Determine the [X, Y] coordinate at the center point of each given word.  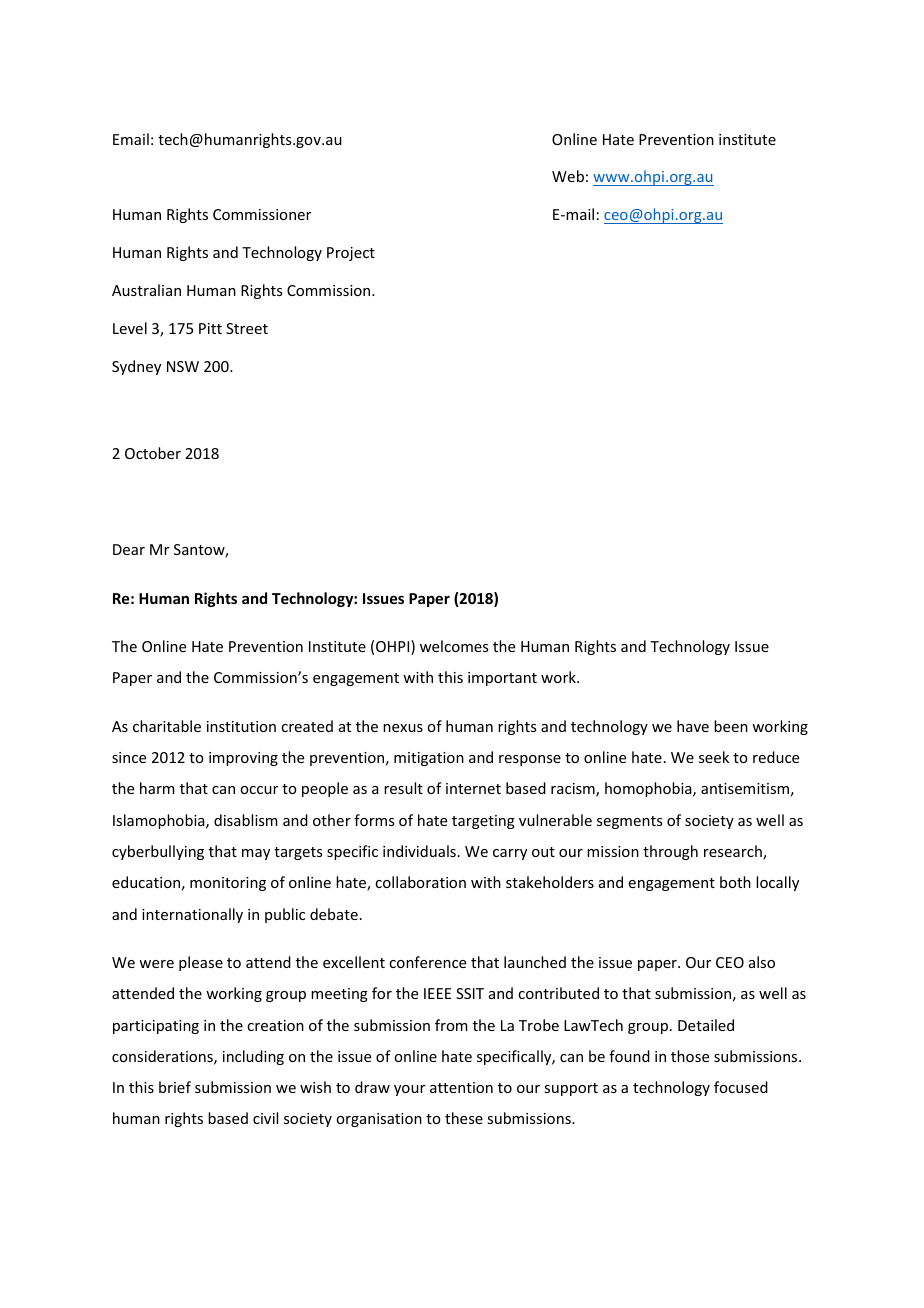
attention [461, 1087]
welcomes [454, 646]
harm [157, 788]
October [153, 453]
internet [473, 788]
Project [351, 254]
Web [568, 176]
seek [714, 757]
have [693, 726]
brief [175, 1087]
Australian [146, 290]
